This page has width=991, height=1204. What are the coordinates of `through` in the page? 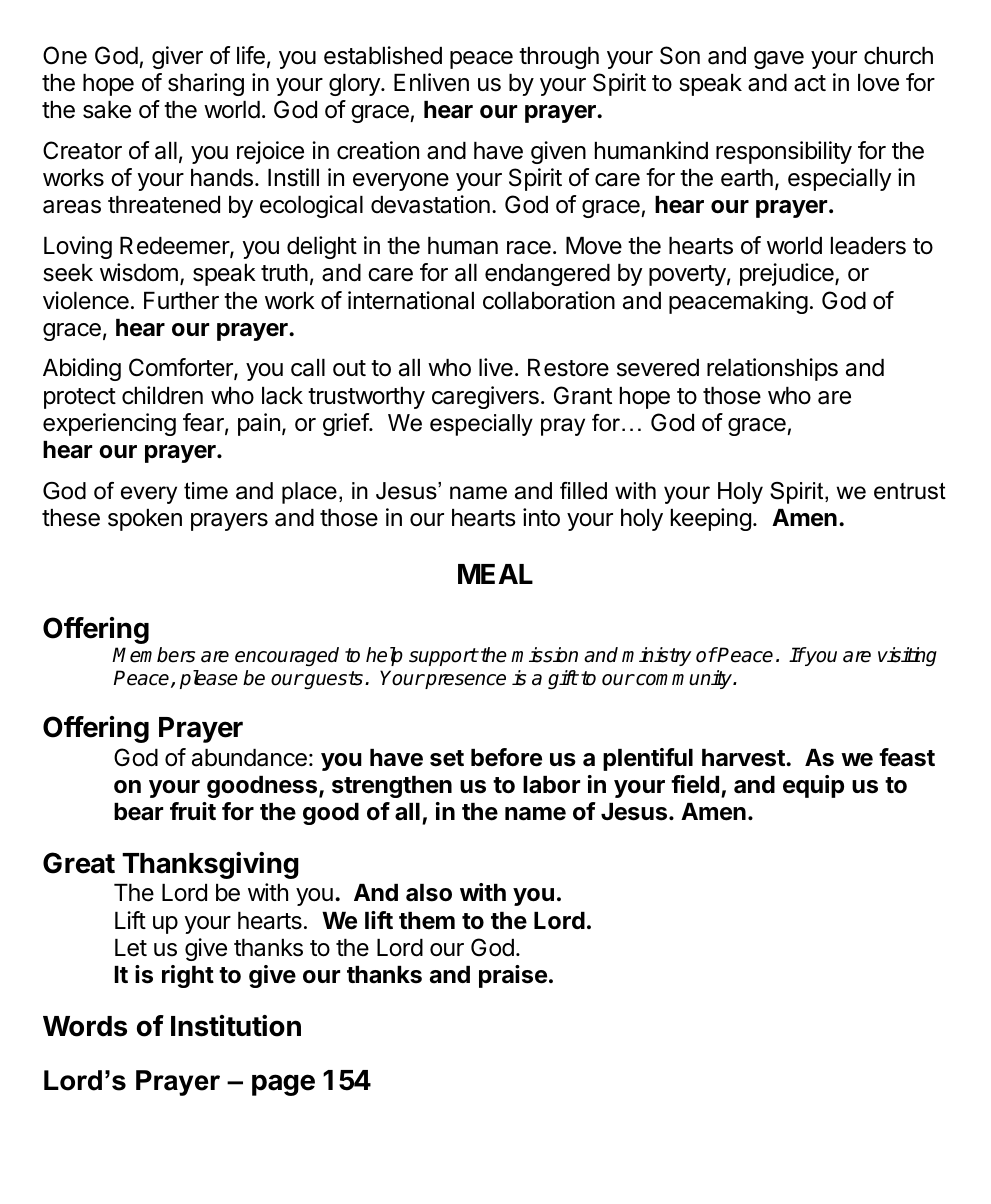 It's located at (559, 58).
